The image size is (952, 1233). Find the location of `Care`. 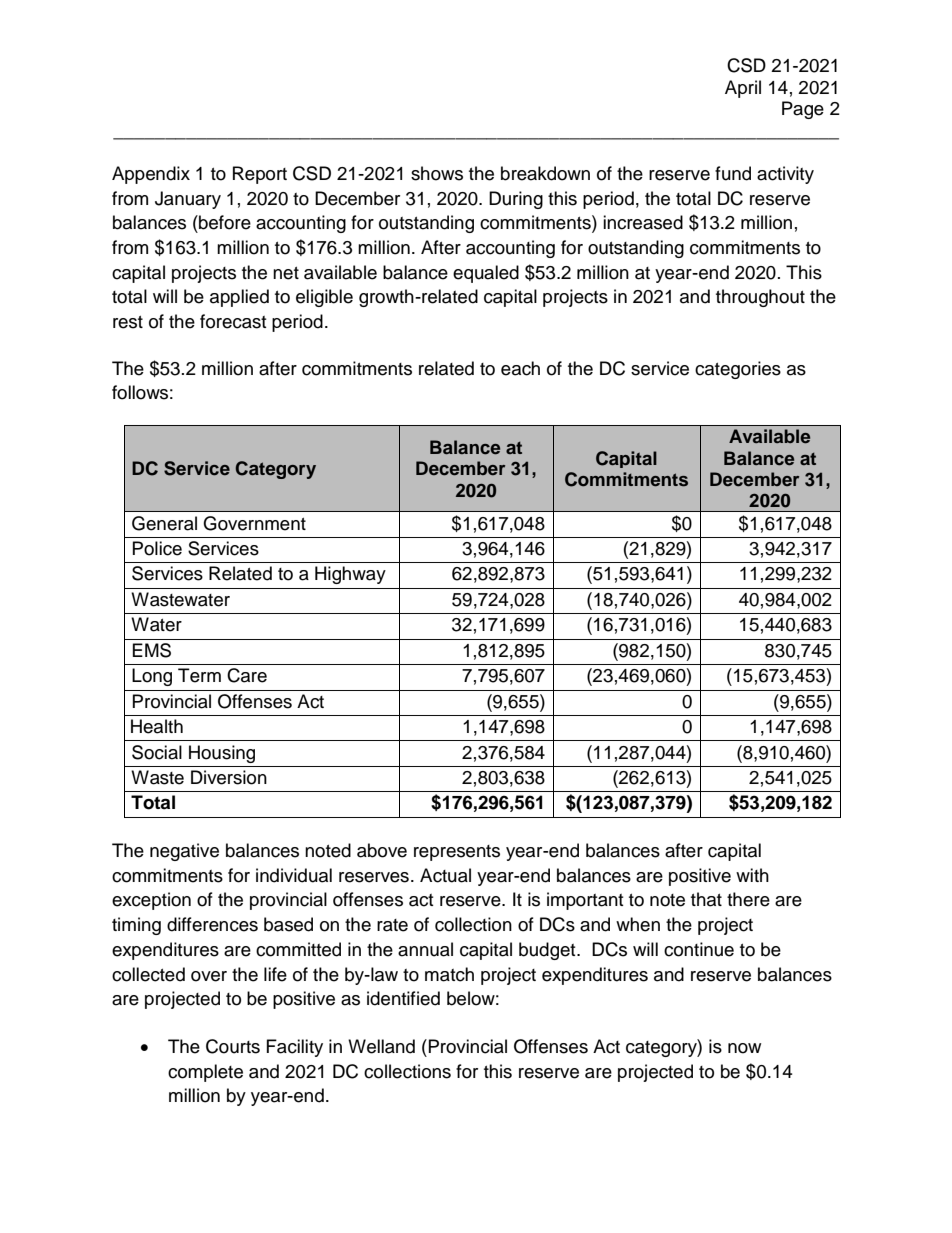

Care is located at coordinates (247, 675).
